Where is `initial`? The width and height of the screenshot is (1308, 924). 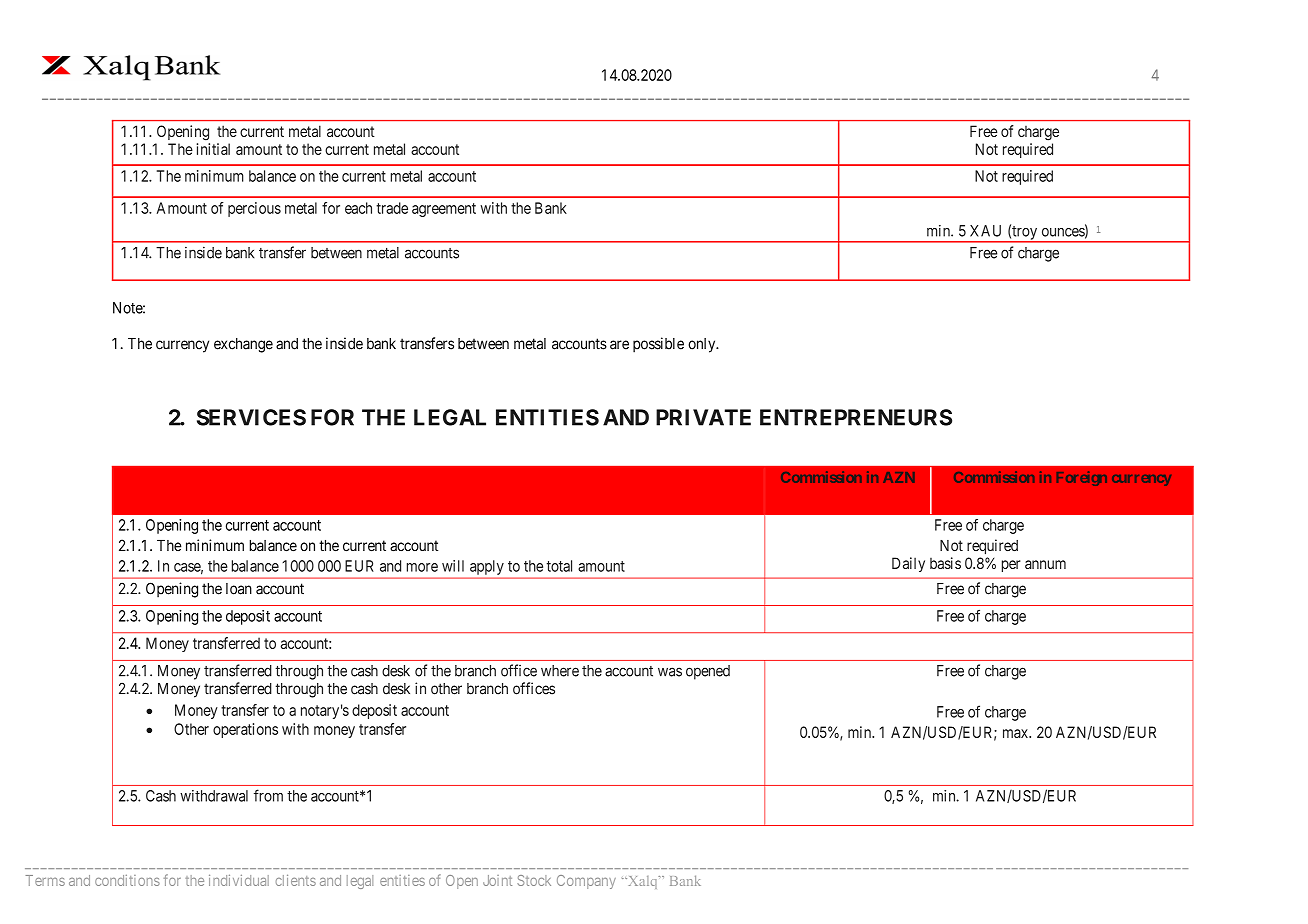
initial is located at coordinates (213, 149).
